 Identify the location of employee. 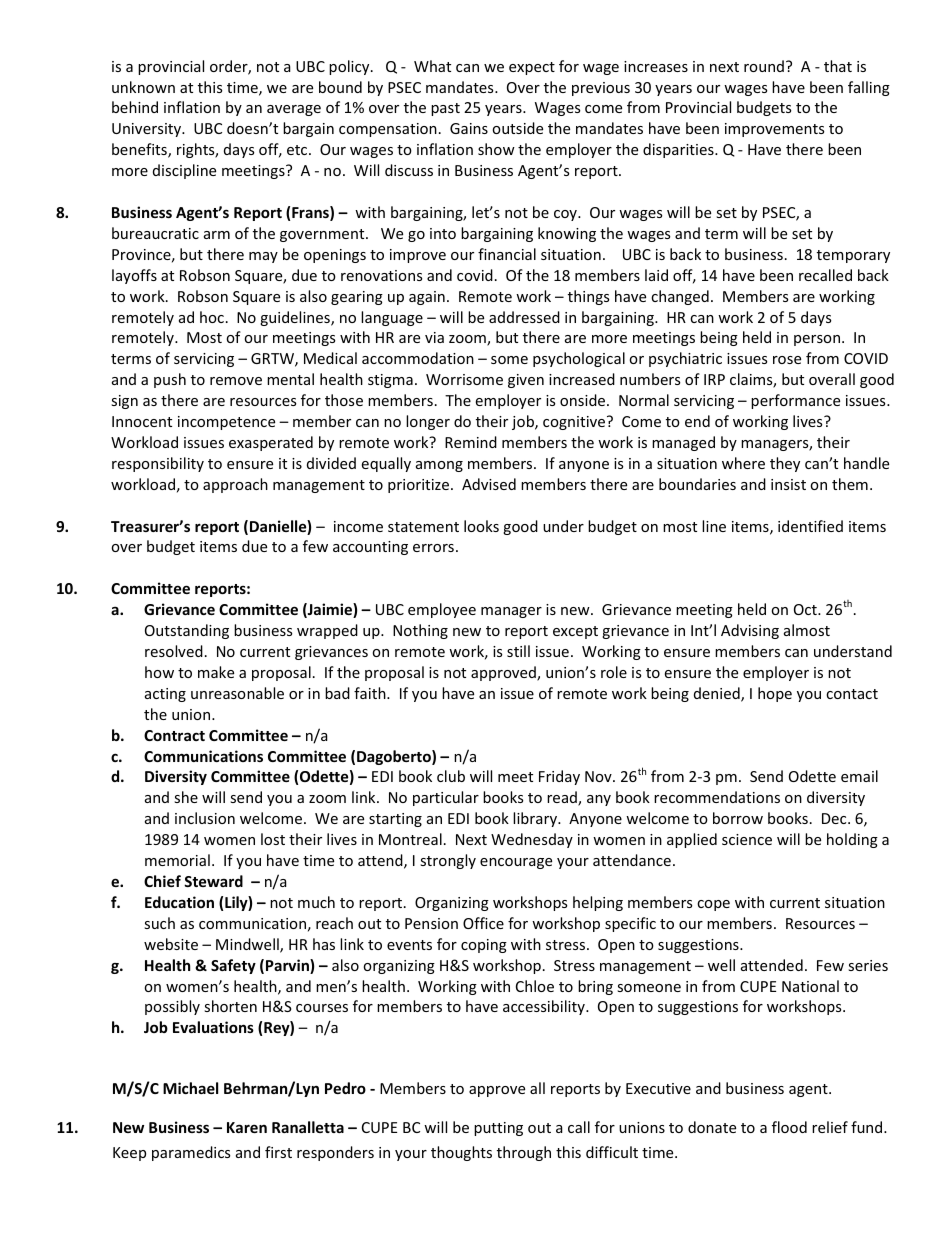
(442, 610).
